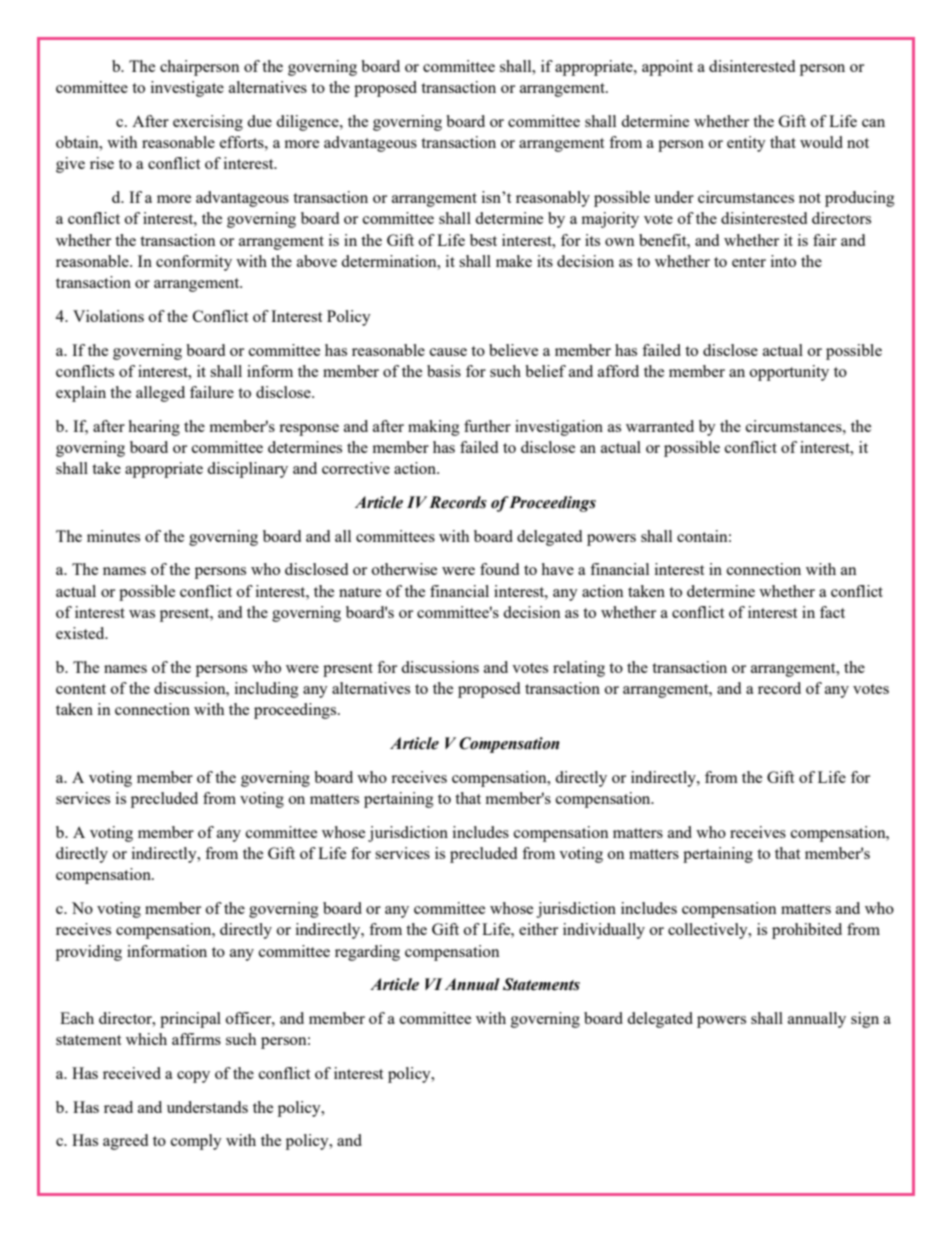 The height and width of the screenshot is (1233, 952). Describe the element at coordinates (118, 1107) in the screenshot. I see `read` at that location.
